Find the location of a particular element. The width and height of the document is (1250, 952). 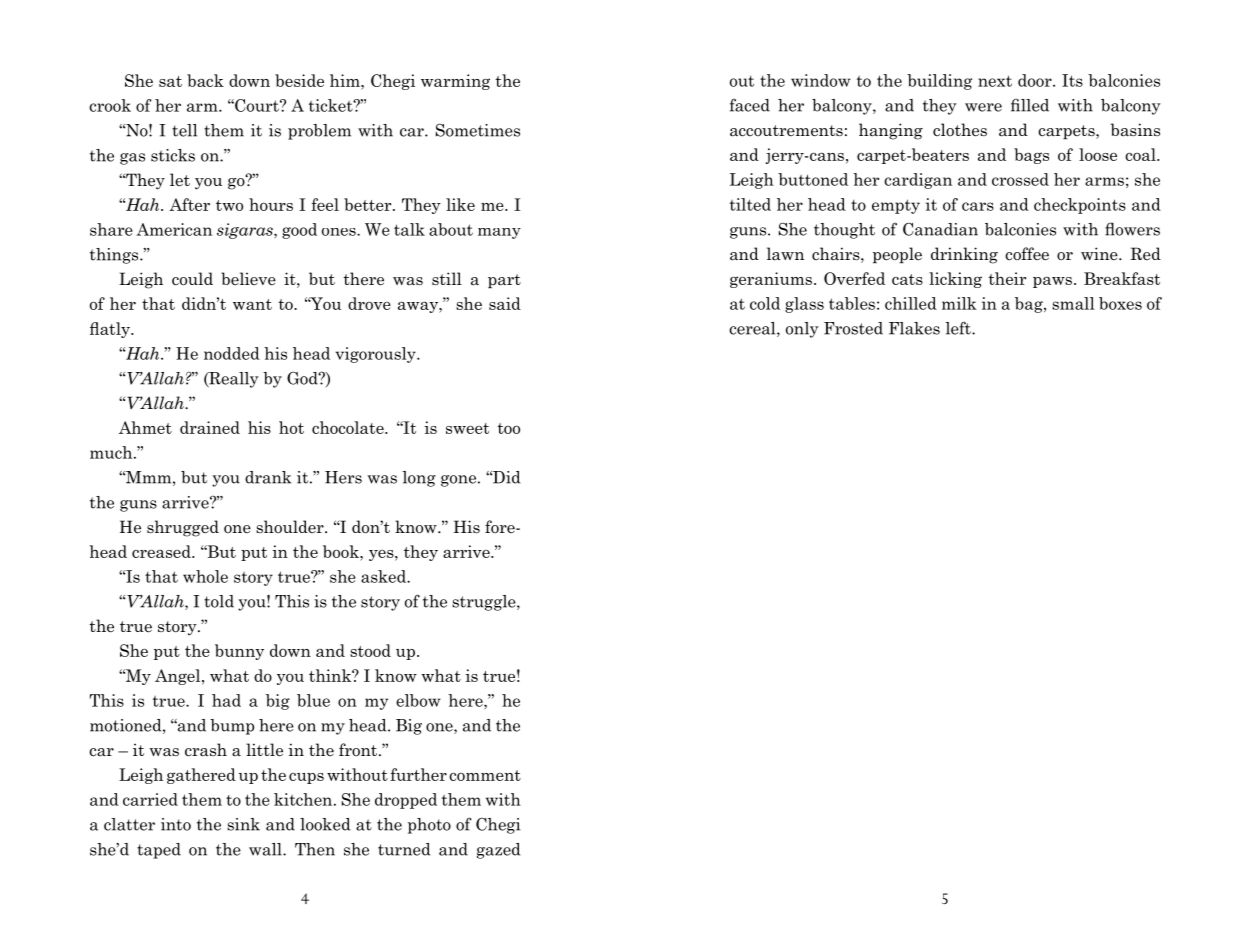

struggle is located at coordinates (485, 603).
